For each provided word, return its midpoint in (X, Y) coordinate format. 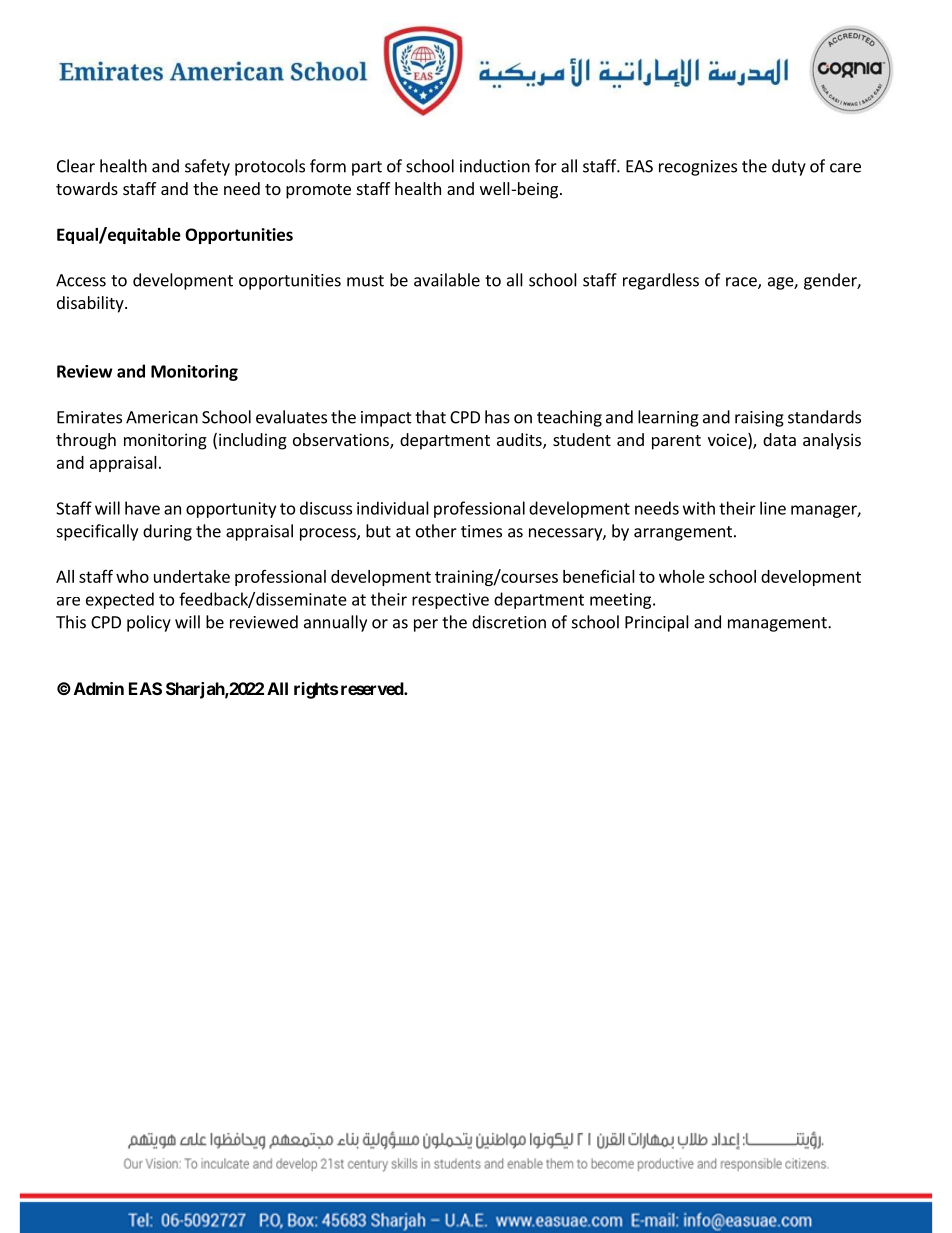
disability (91, 304)
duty (789, 167)
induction (495, 166)
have (142, 508)
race (742, 283)
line (773, 508)
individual (393, 508)
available (447, 280)
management (778, 624)
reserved (373, 688)
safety (207, 167)
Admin (99, 688)
